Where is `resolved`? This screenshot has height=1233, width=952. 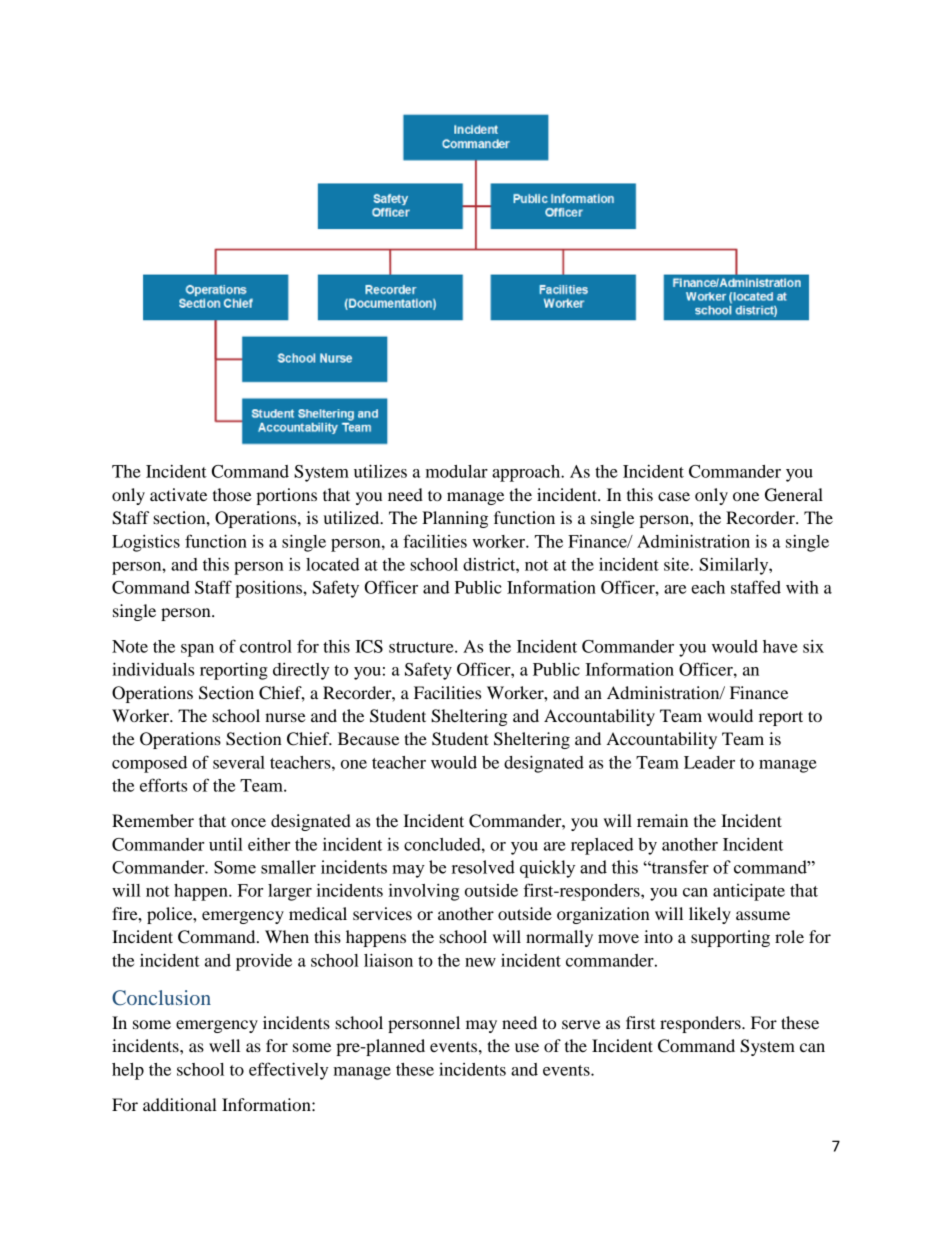 resolved is located at coordinates (483, 867).
